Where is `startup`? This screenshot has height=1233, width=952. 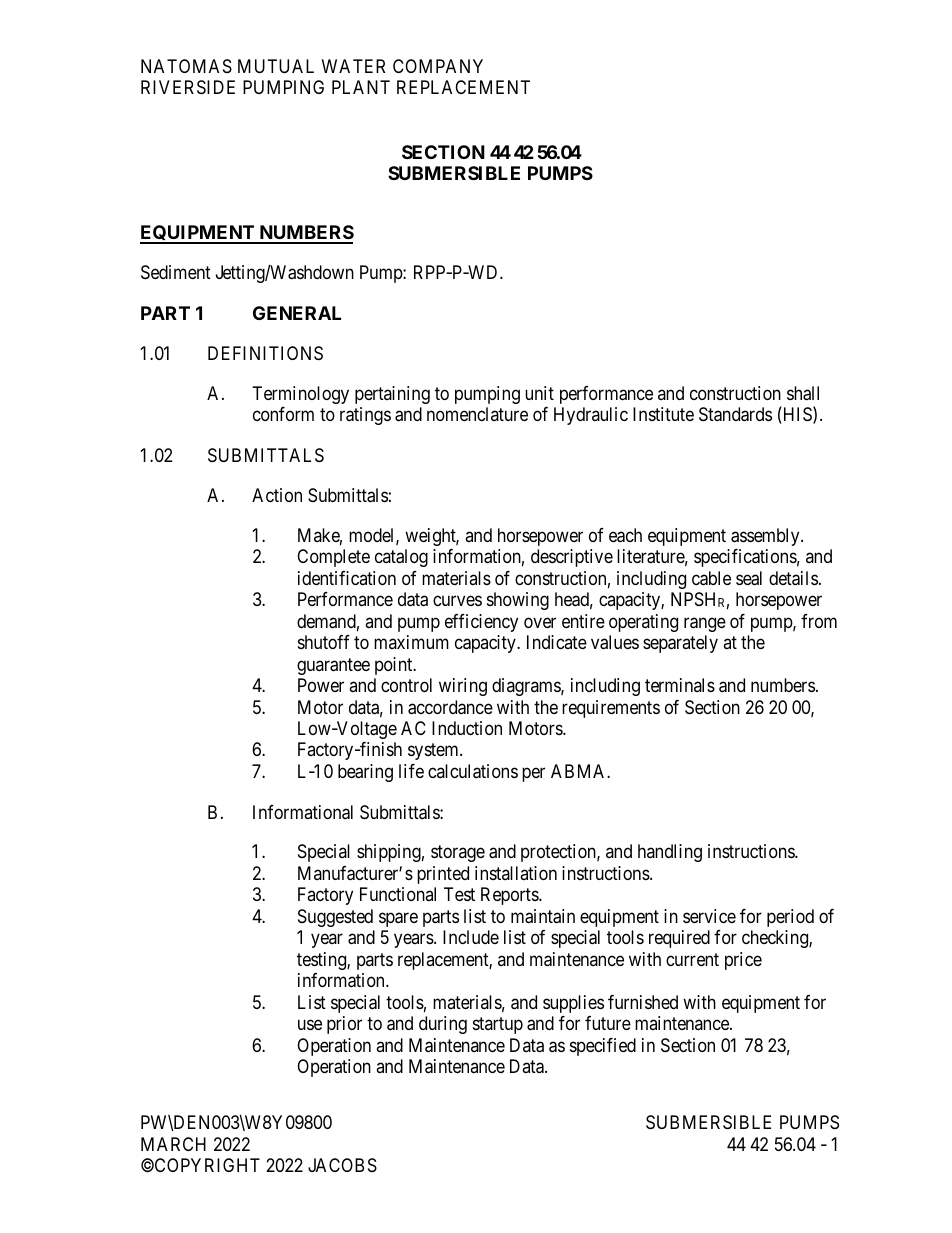 startup is located at coordinates (498, 1025).
